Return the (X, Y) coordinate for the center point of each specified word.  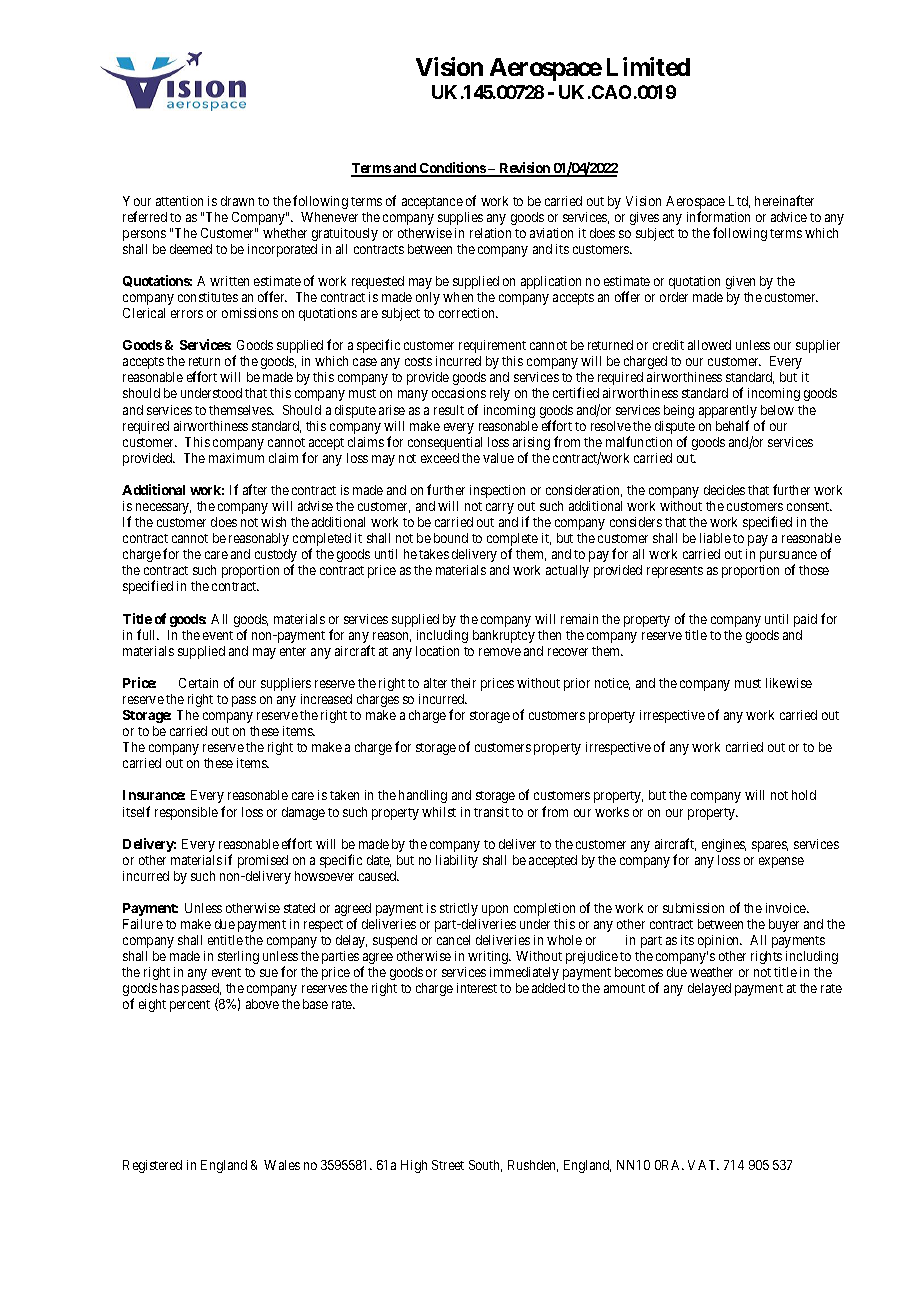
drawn (237, 201)
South (485, 1166)
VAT (703, 1165)
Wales (282, 1165)
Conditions (452, 169)
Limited (648, 66)
